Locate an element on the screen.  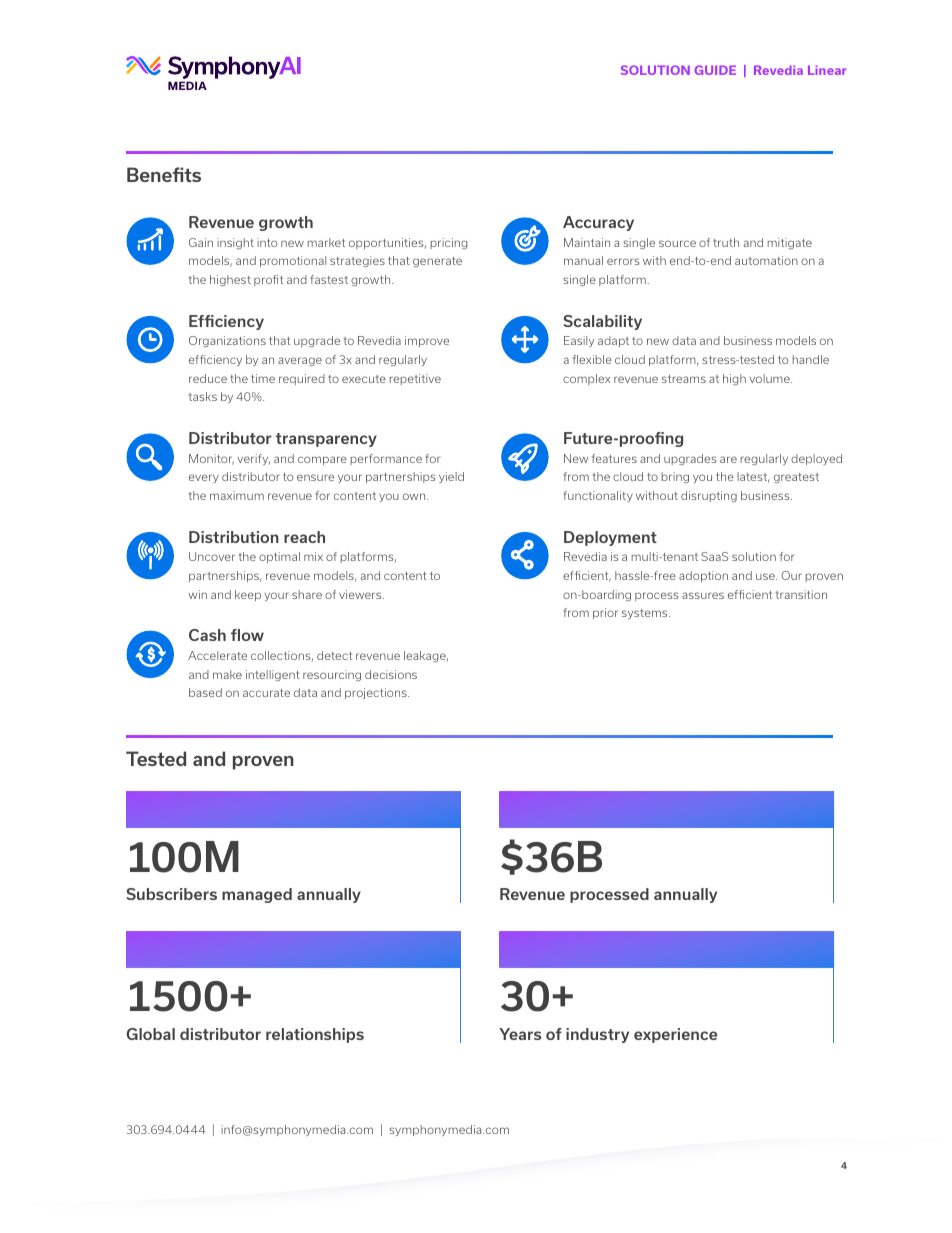
systems is located at coordinates (646, 614).
